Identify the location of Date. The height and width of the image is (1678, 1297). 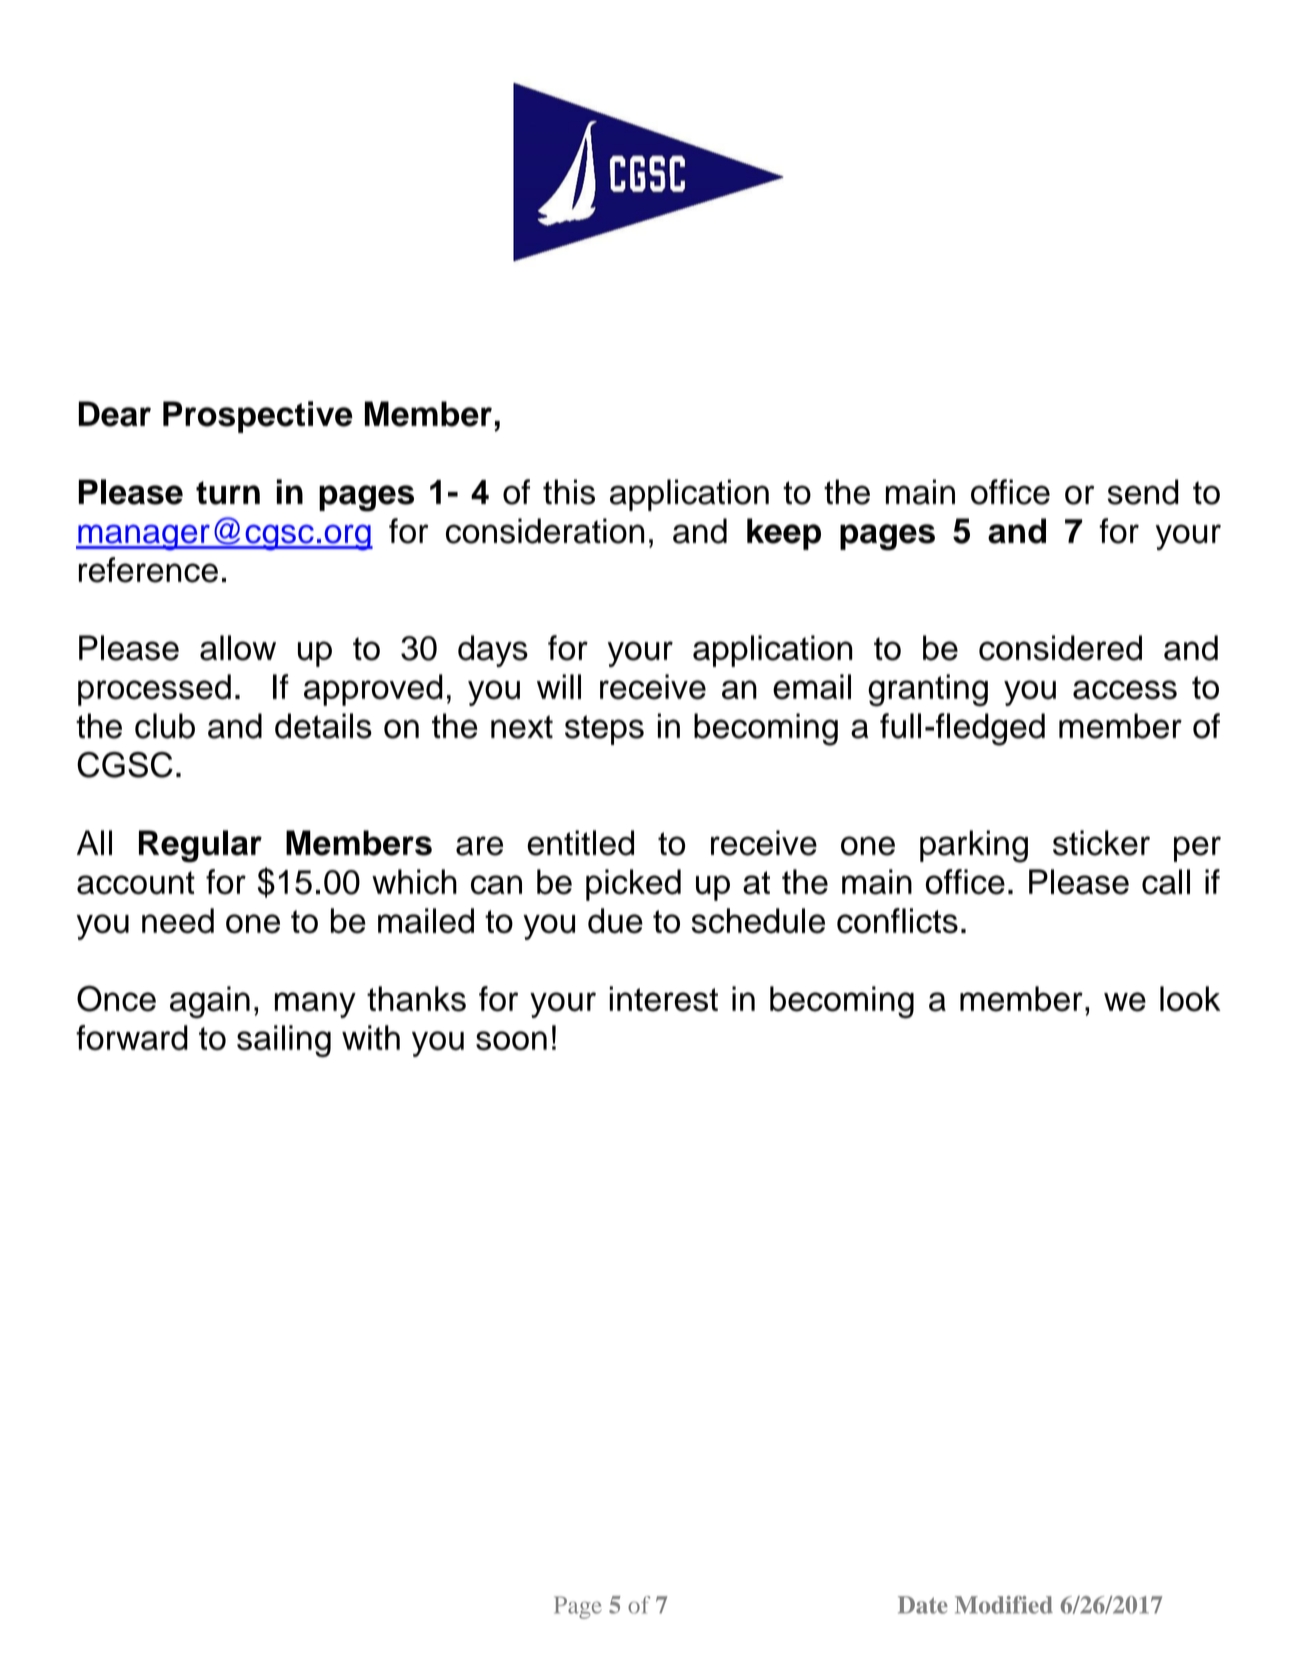
(923, 1605).
